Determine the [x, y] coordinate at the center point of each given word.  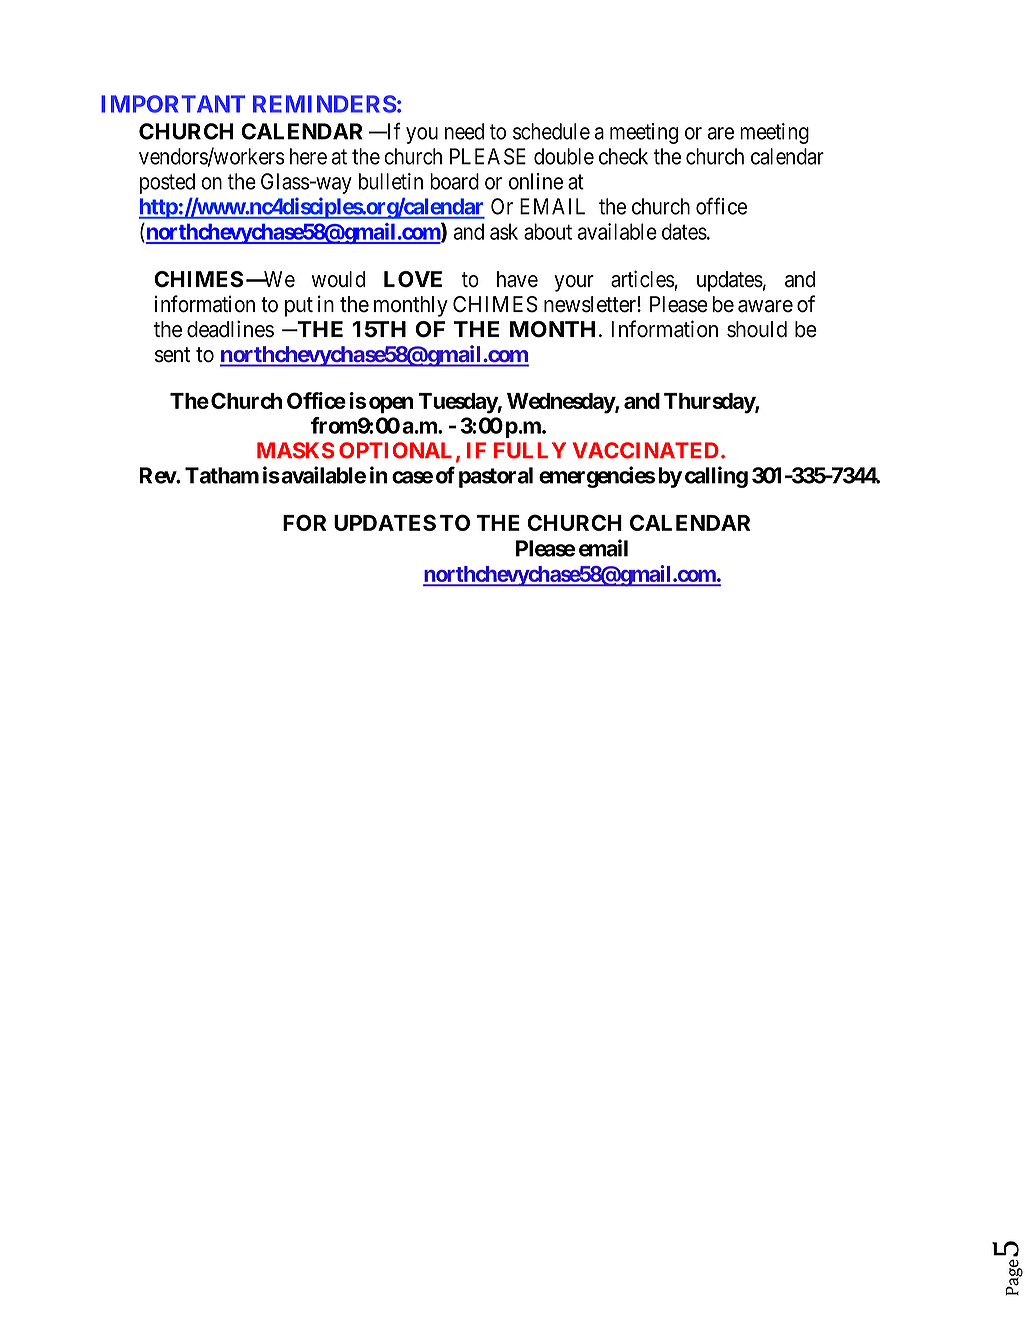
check [623, 156]
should [757, 329]
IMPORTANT [173, 104]
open [391, 405]
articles [643, 279]
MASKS [296, 450]
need [464, 131]
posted [167, 183]
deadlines [230, 329]
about [548, 231]
